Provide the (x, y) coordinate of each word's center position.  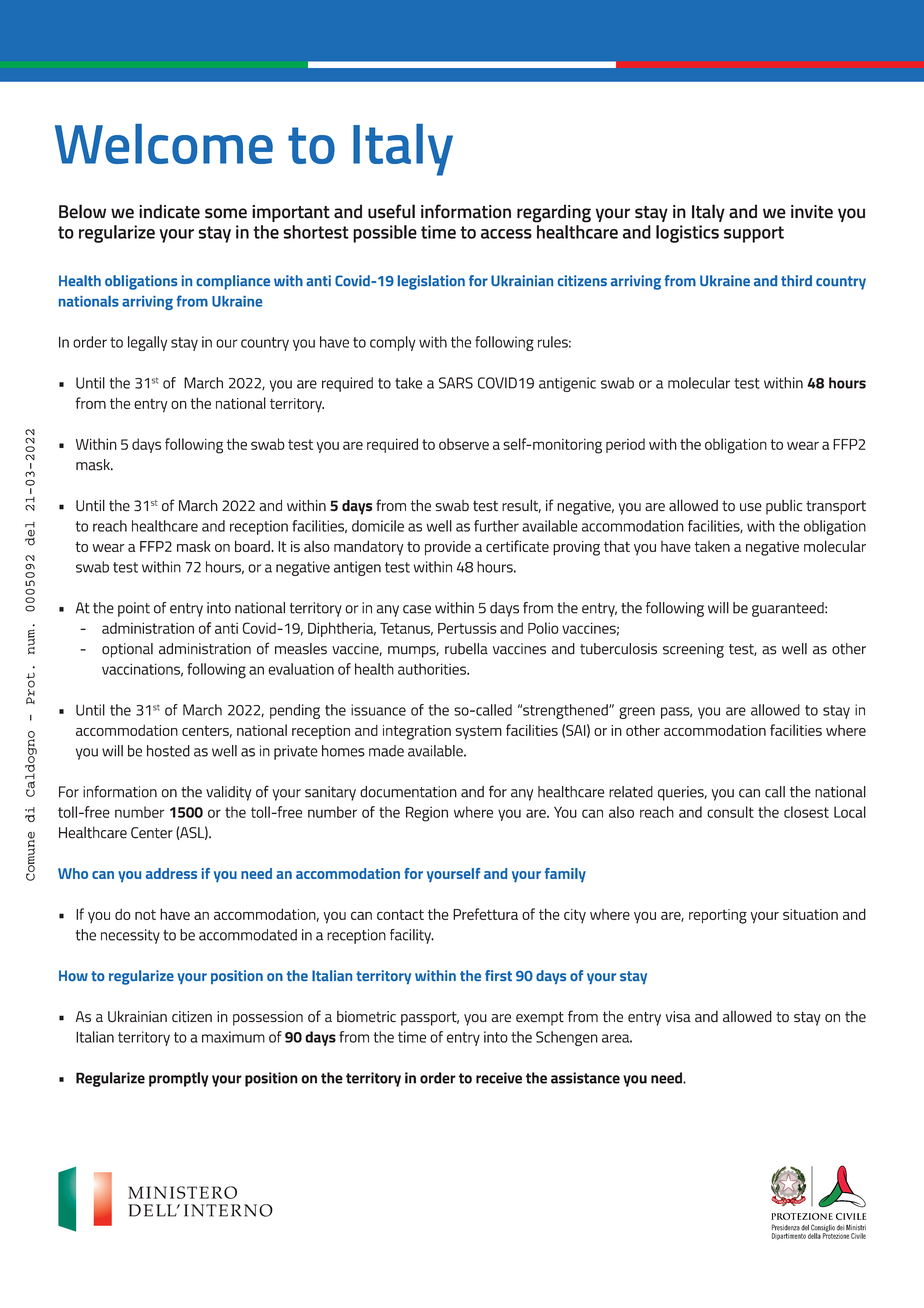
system (478, 732)
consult (730, 812)
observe (464, 444)
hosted (168, 751)
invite (812, 212)
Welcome (164, 144)
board (253, 546)
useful (391, 211)
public (784, 507)
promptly (179, 1079)
